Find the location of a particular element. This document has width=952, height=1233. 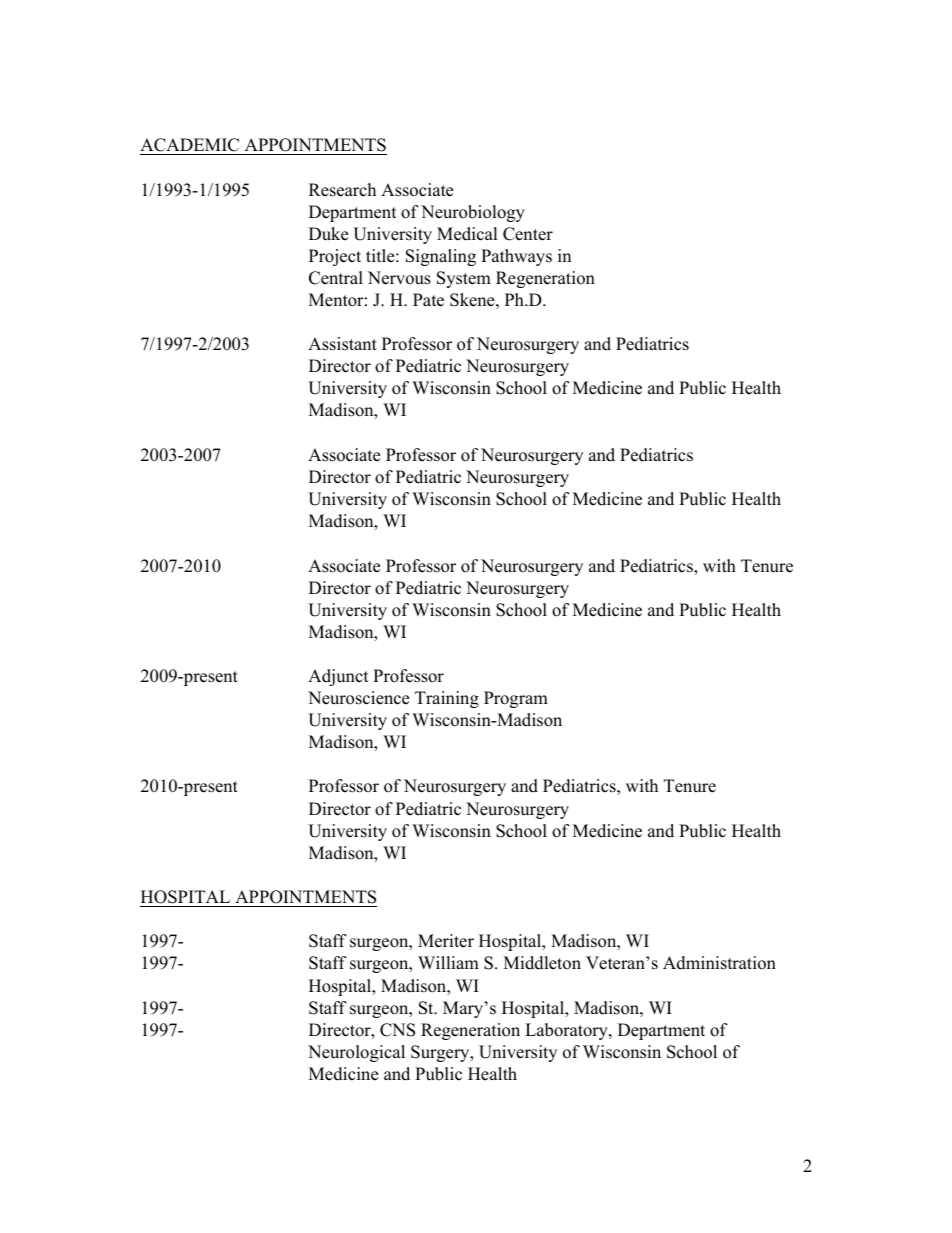

Neurological is located at coordinates (356, 1053).
